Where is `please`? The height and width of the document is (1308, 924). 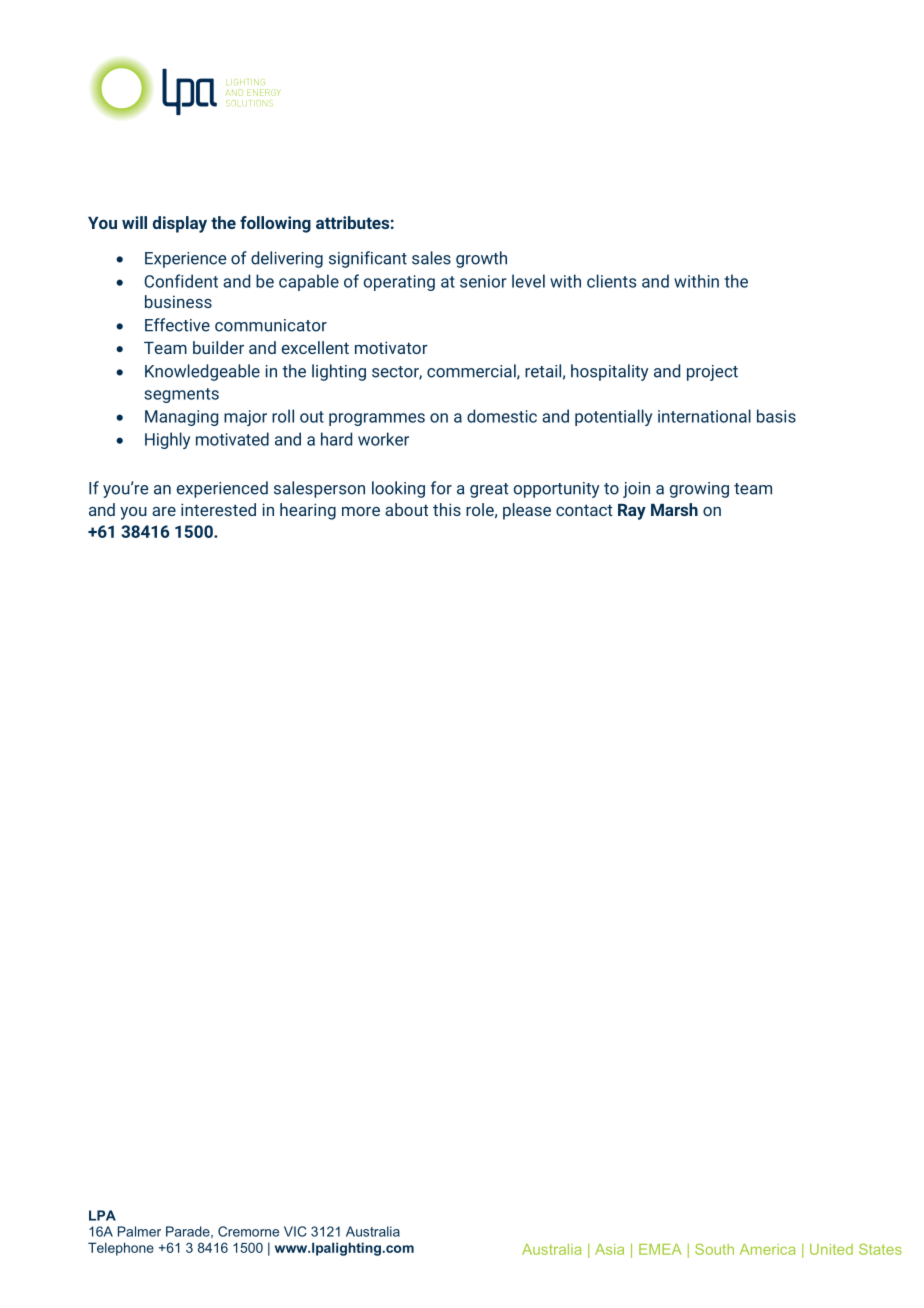
please is located at coordinates (527, 511).
